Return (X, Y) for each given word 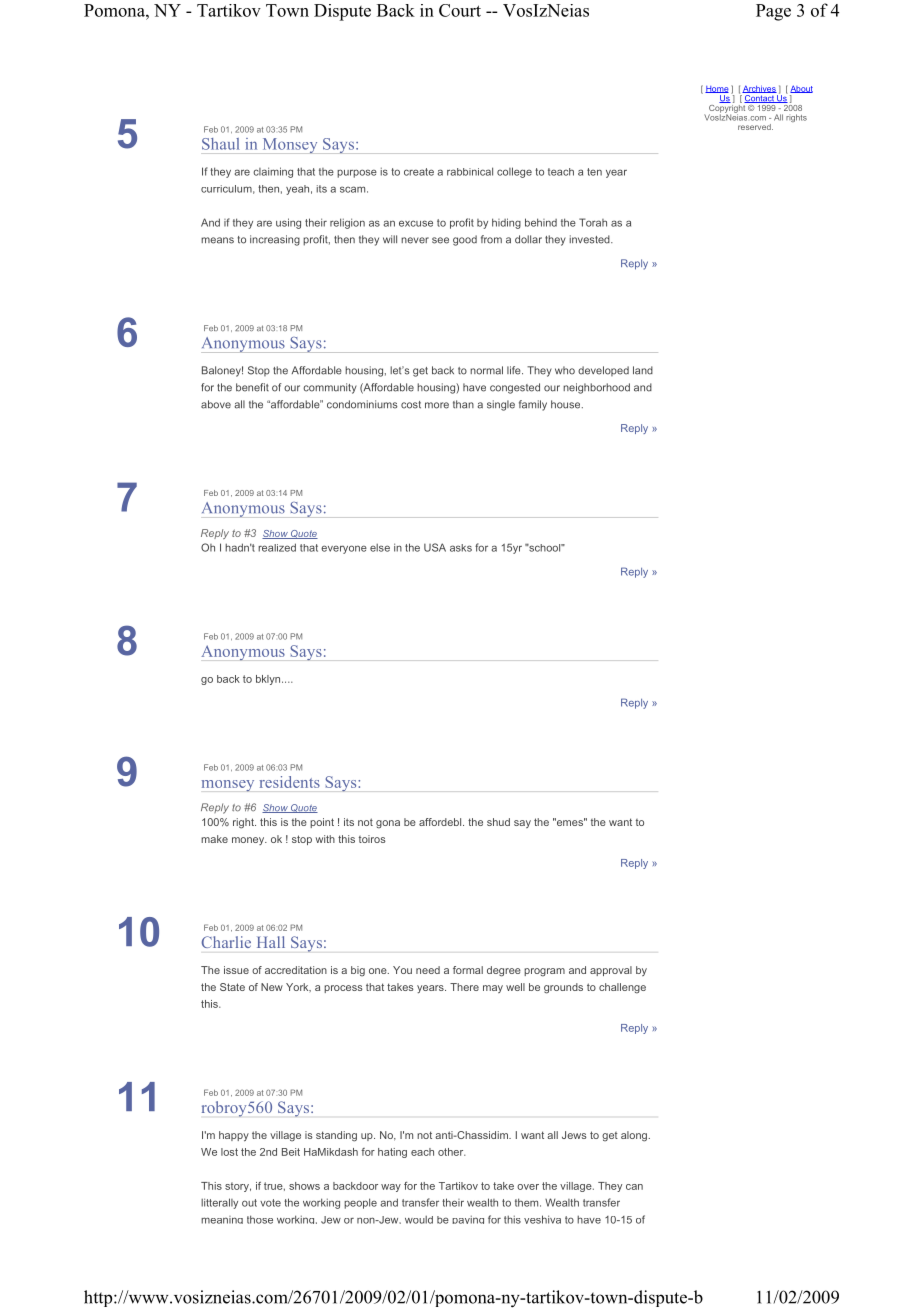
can (634, 1187)
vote (270, 1203)
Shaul (220, 144)
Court (460, 10)
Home (717, 89)
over (528, 1187)
